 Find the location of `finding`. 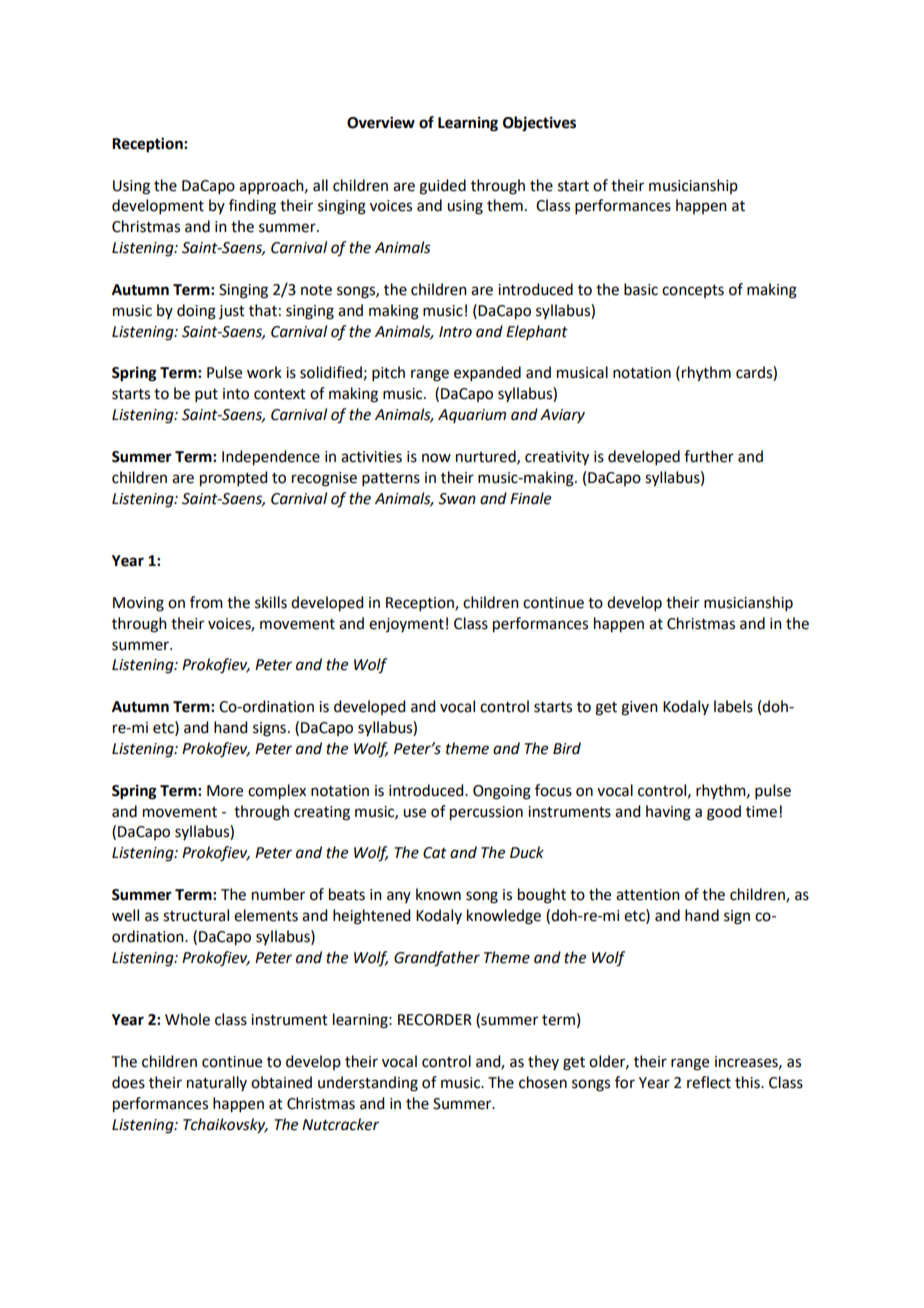

finding is located at coordinates (252, 207).
